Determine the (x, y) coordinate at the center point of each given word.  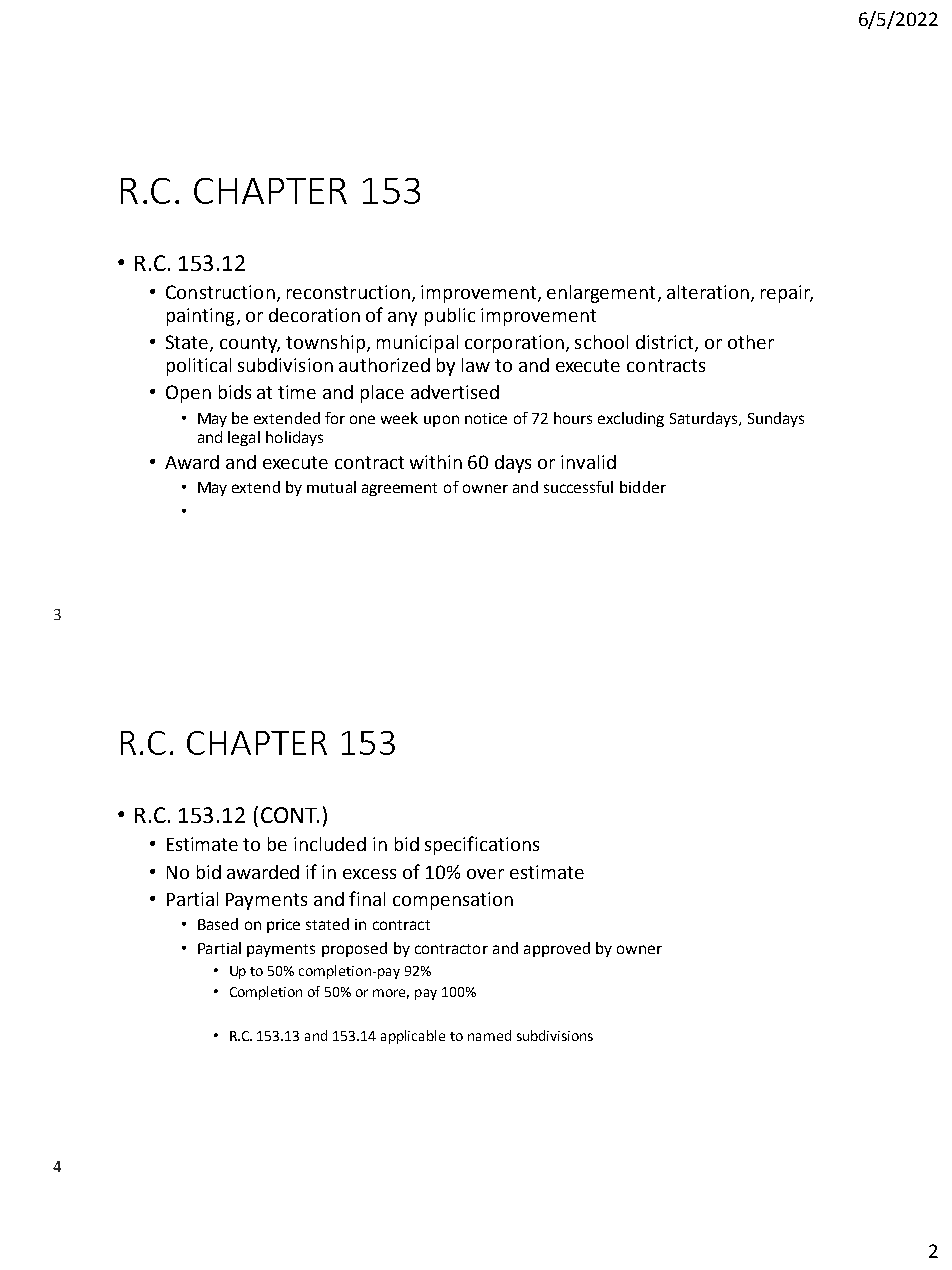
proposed (354, 949)
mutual (331, 487)
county (250, 344)
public (450, 317)
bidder (643, 487)
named (489, 1035)
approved (557, 949)
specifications (482, 845)
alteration (708, 292)
